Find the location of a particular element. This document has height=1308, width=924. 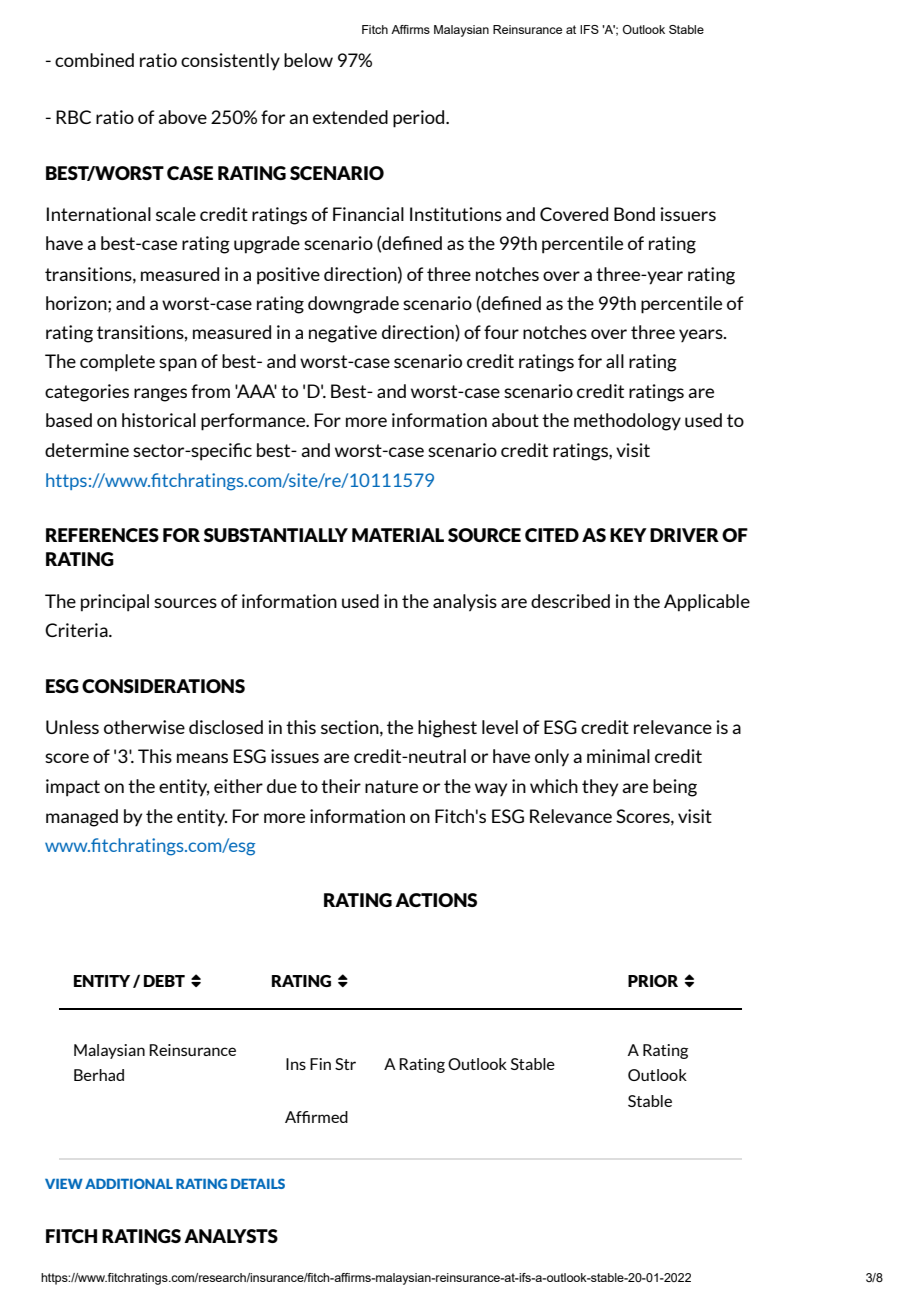

Bond is located at coordinates (634, 214).
